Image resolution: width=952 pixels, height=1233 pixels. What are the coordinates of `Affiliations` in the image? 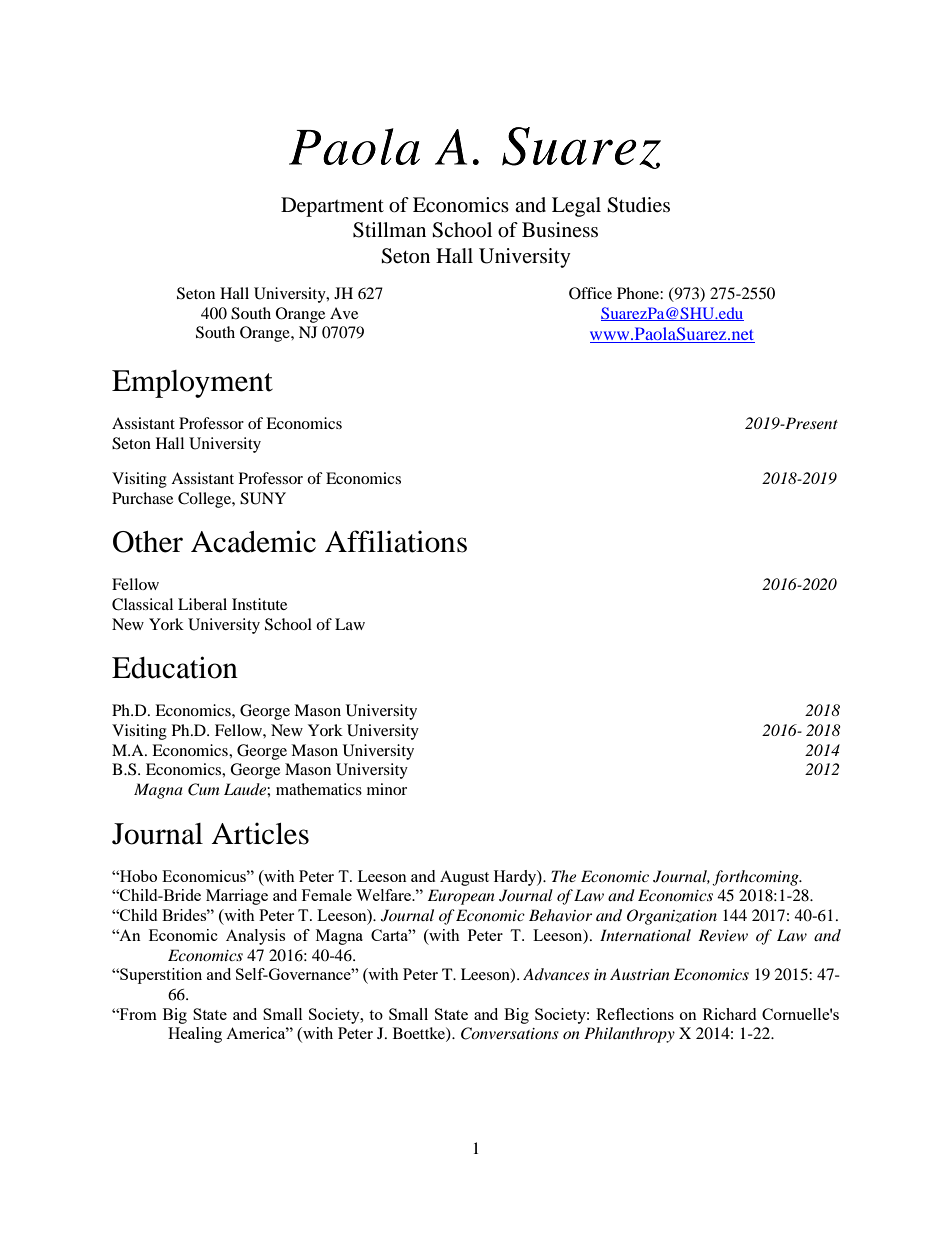 It's located at (396, 541).
